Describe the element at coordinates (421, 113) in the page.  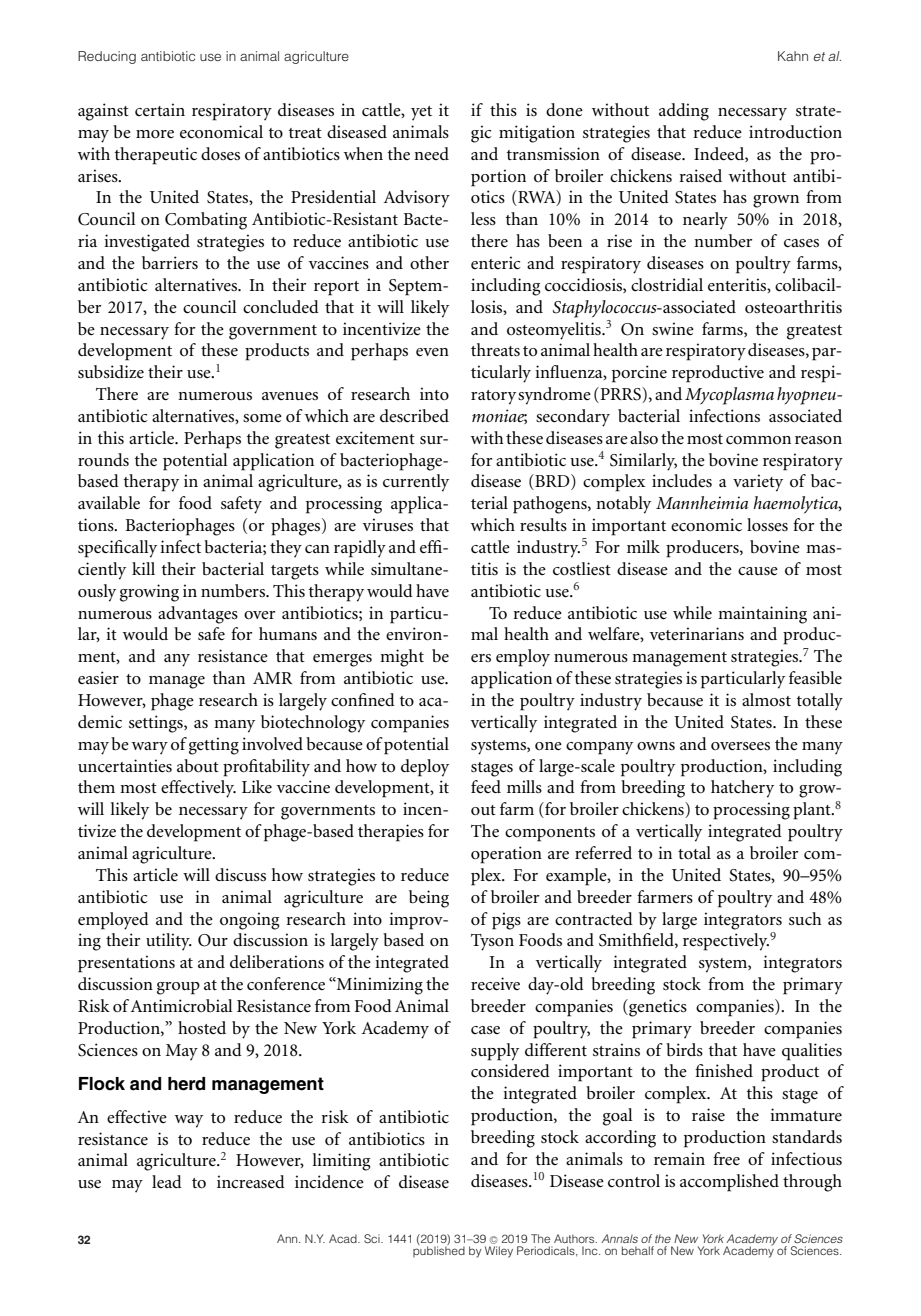
I see `yet` at that location.
